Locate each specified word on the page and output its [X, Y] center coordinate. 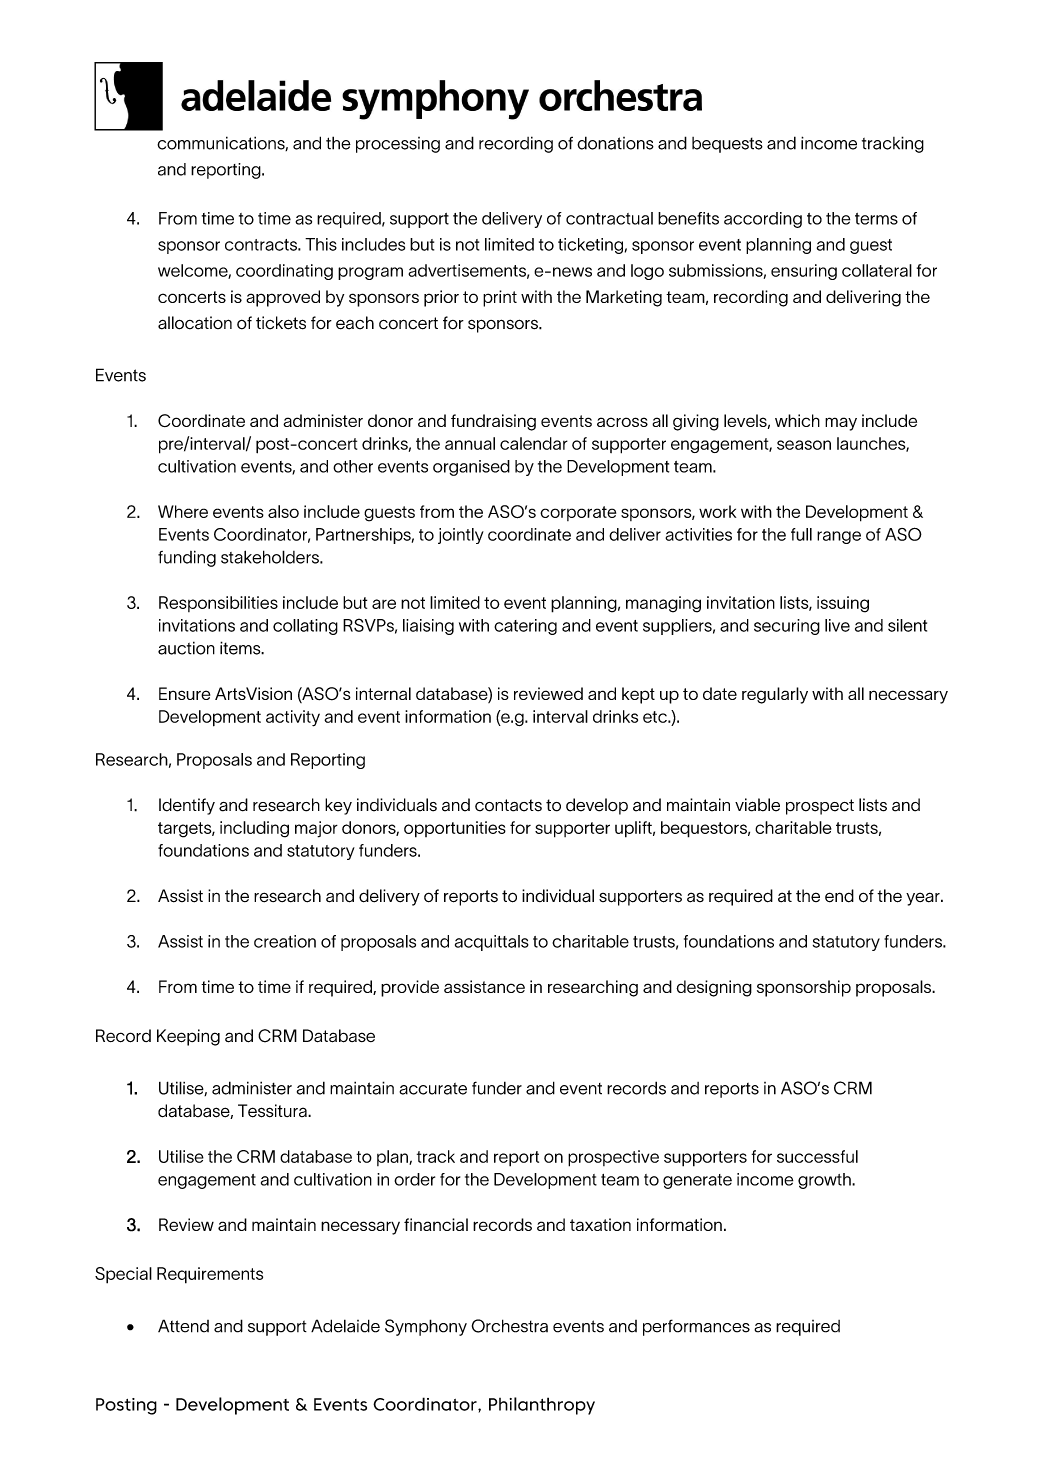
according [763, 220]
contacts [508, 805]
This [321, 244]
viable [757, 805]
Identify [187, 806]
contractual [609, 218]
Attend [183, 1326]
